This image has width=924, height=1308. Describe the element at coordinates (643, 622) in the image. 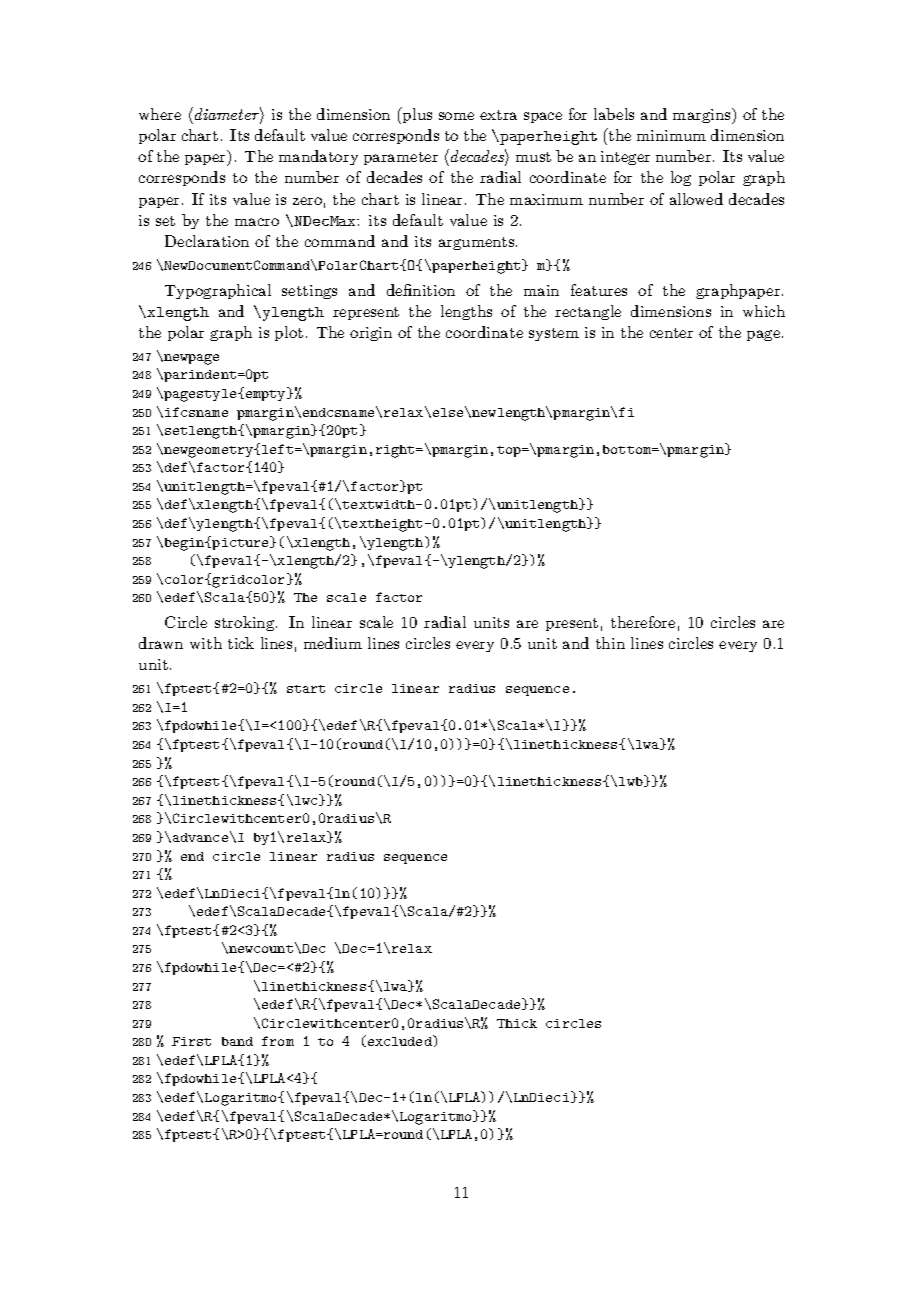

I see `therefore` at that location.
